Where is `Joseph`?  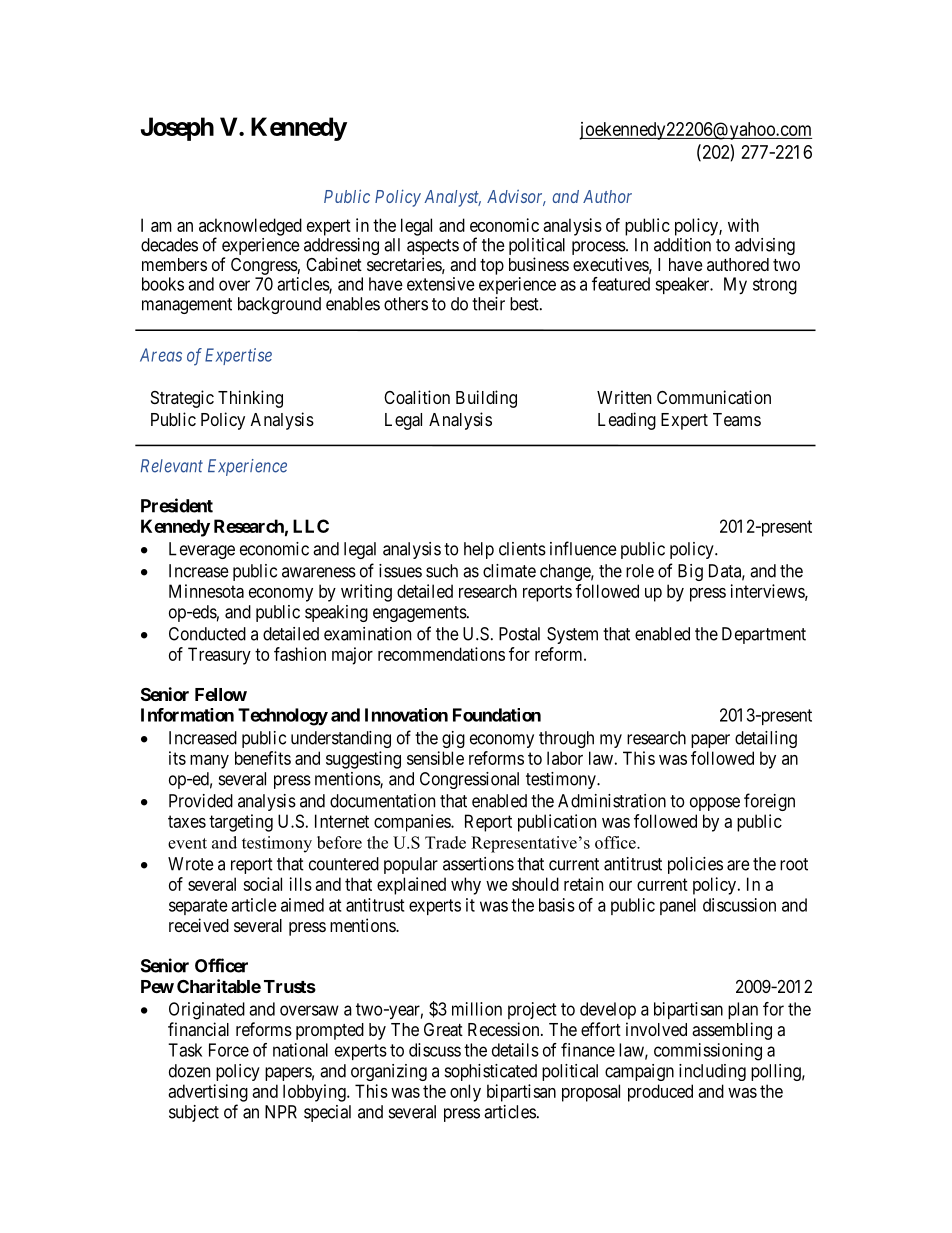
Joseph is located at coordinates (177, 129).
